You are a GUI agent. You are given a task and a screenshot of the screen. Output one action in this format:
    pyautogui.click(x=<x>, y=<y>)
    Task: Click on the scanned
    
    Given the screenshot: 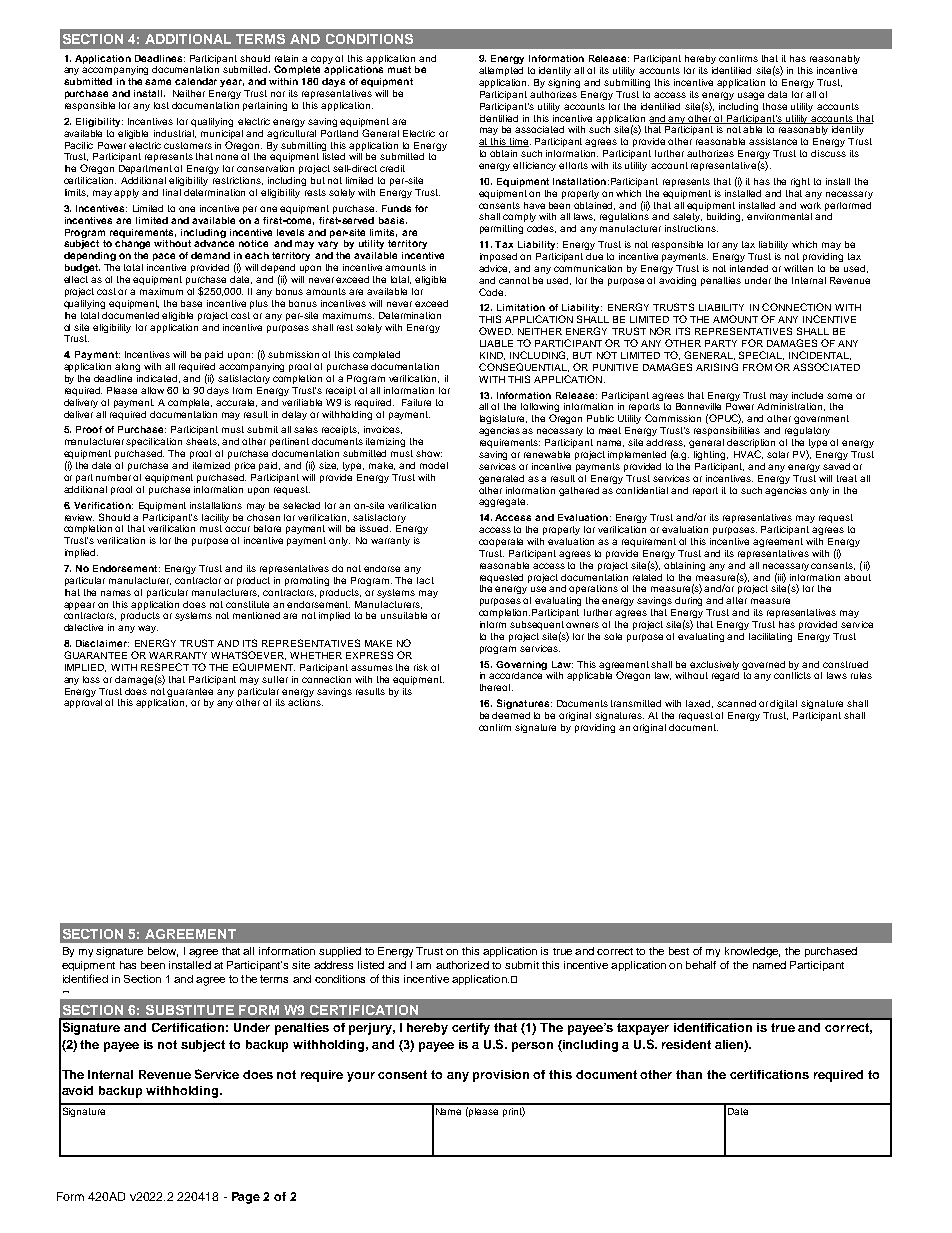 What is the action you would take?
    pyautogui.click(x=736, y=703)
